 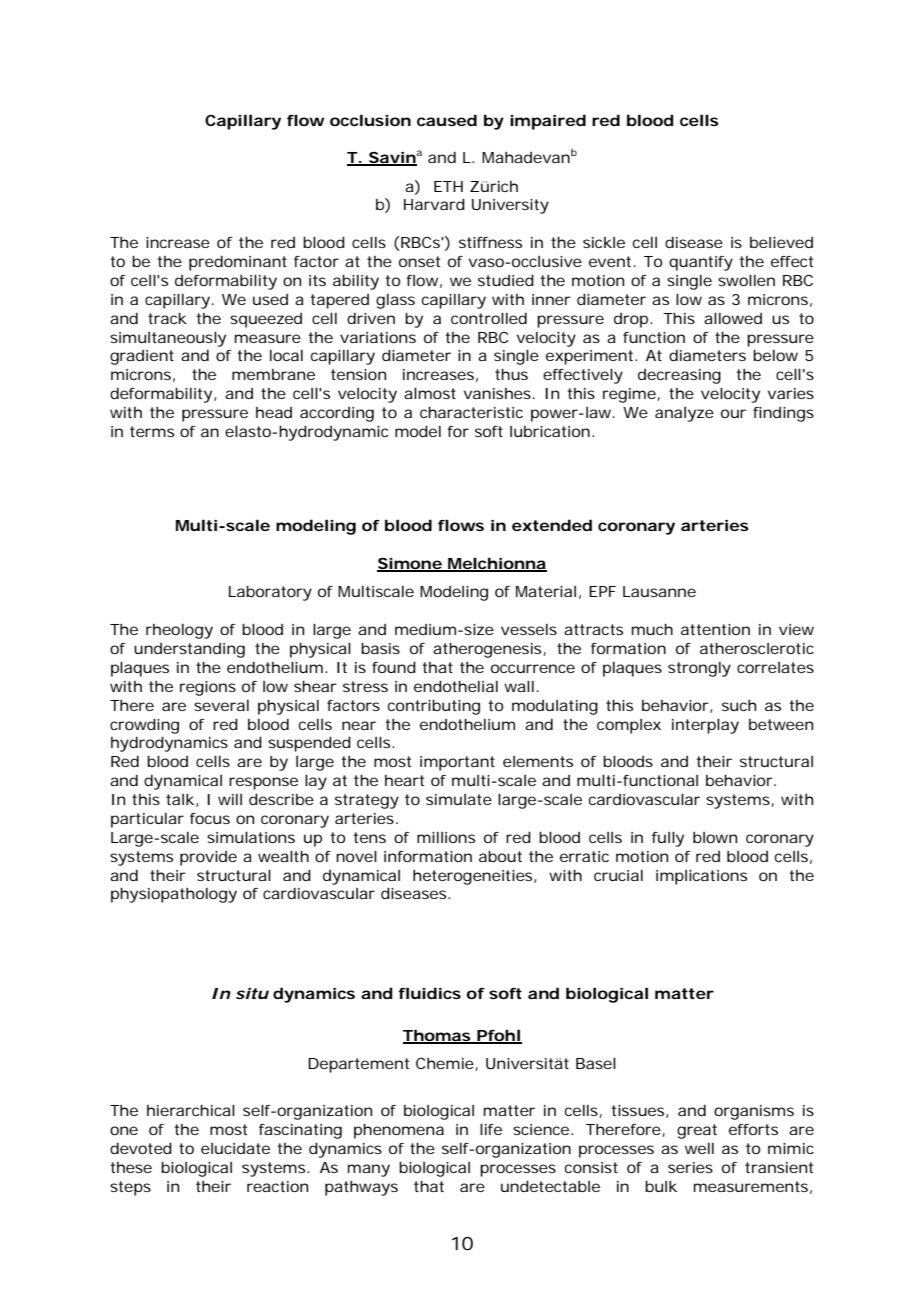 What do you see at coordinates (238, 263) in the image?
I see `predominant` at bounding box center [238, 263].
